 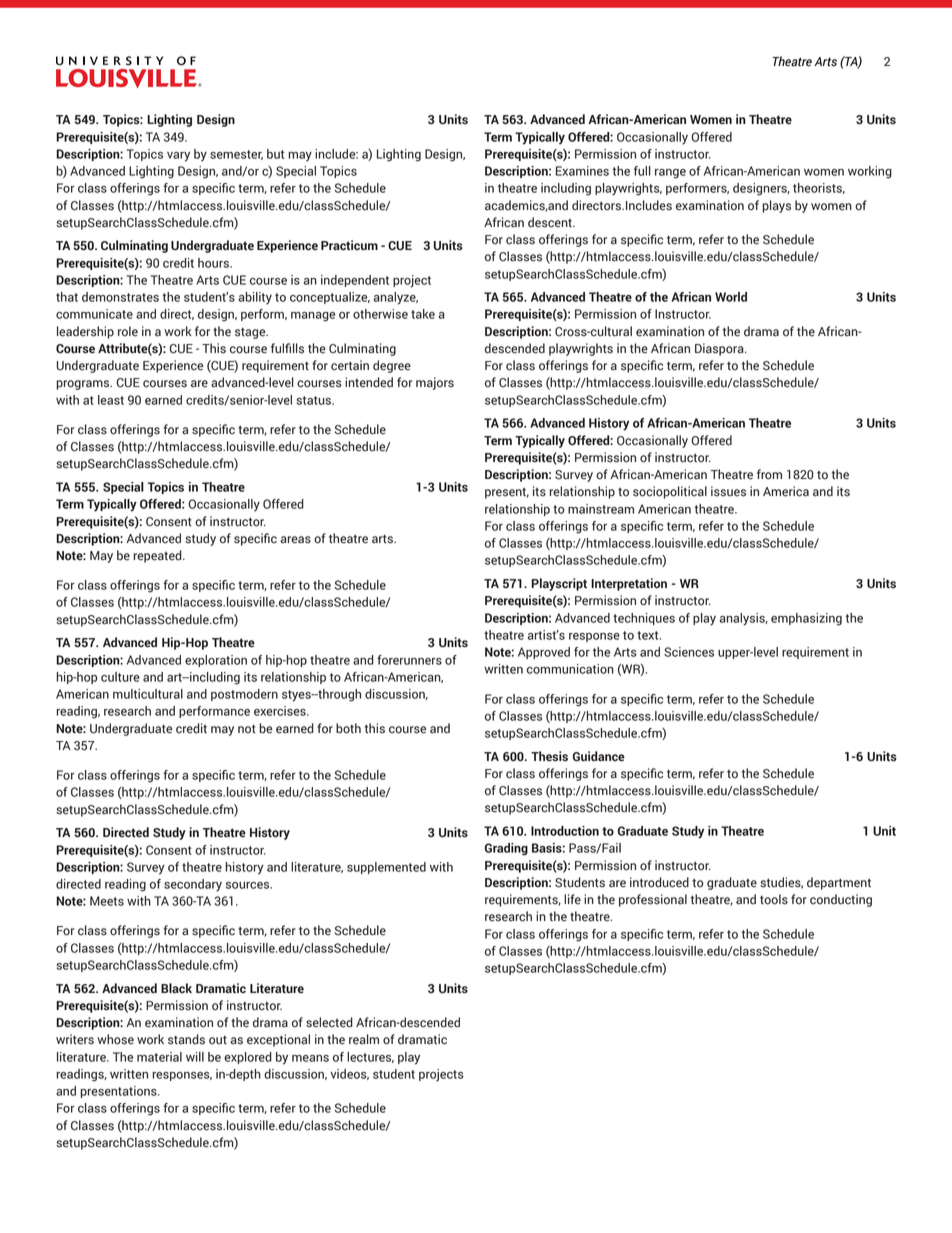 What do you see at coordinates (216, 661) in the screenshot?
I see `exploration` at bounding box center [216, 661].
